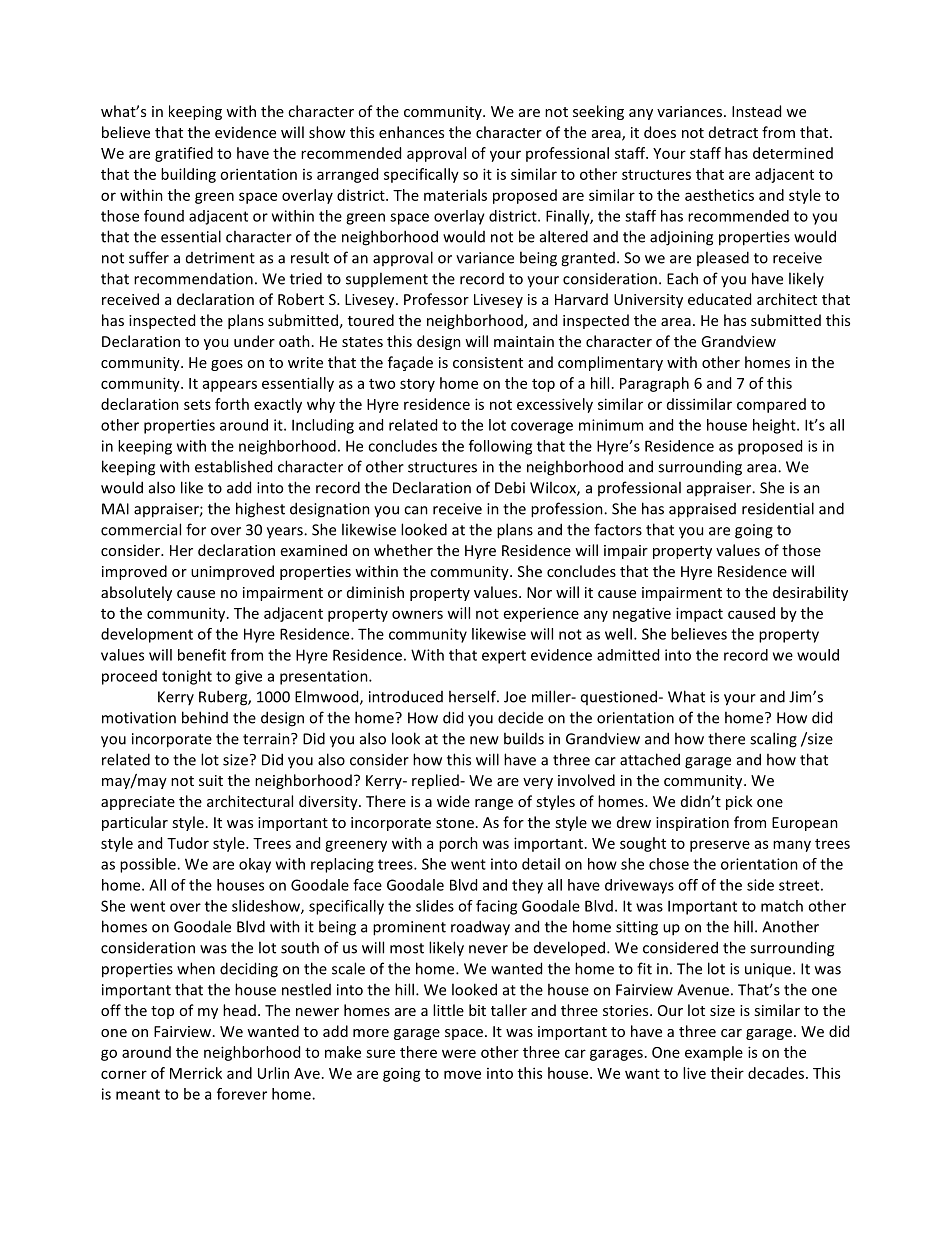  I want to click on enhances, so click(411, 132).
